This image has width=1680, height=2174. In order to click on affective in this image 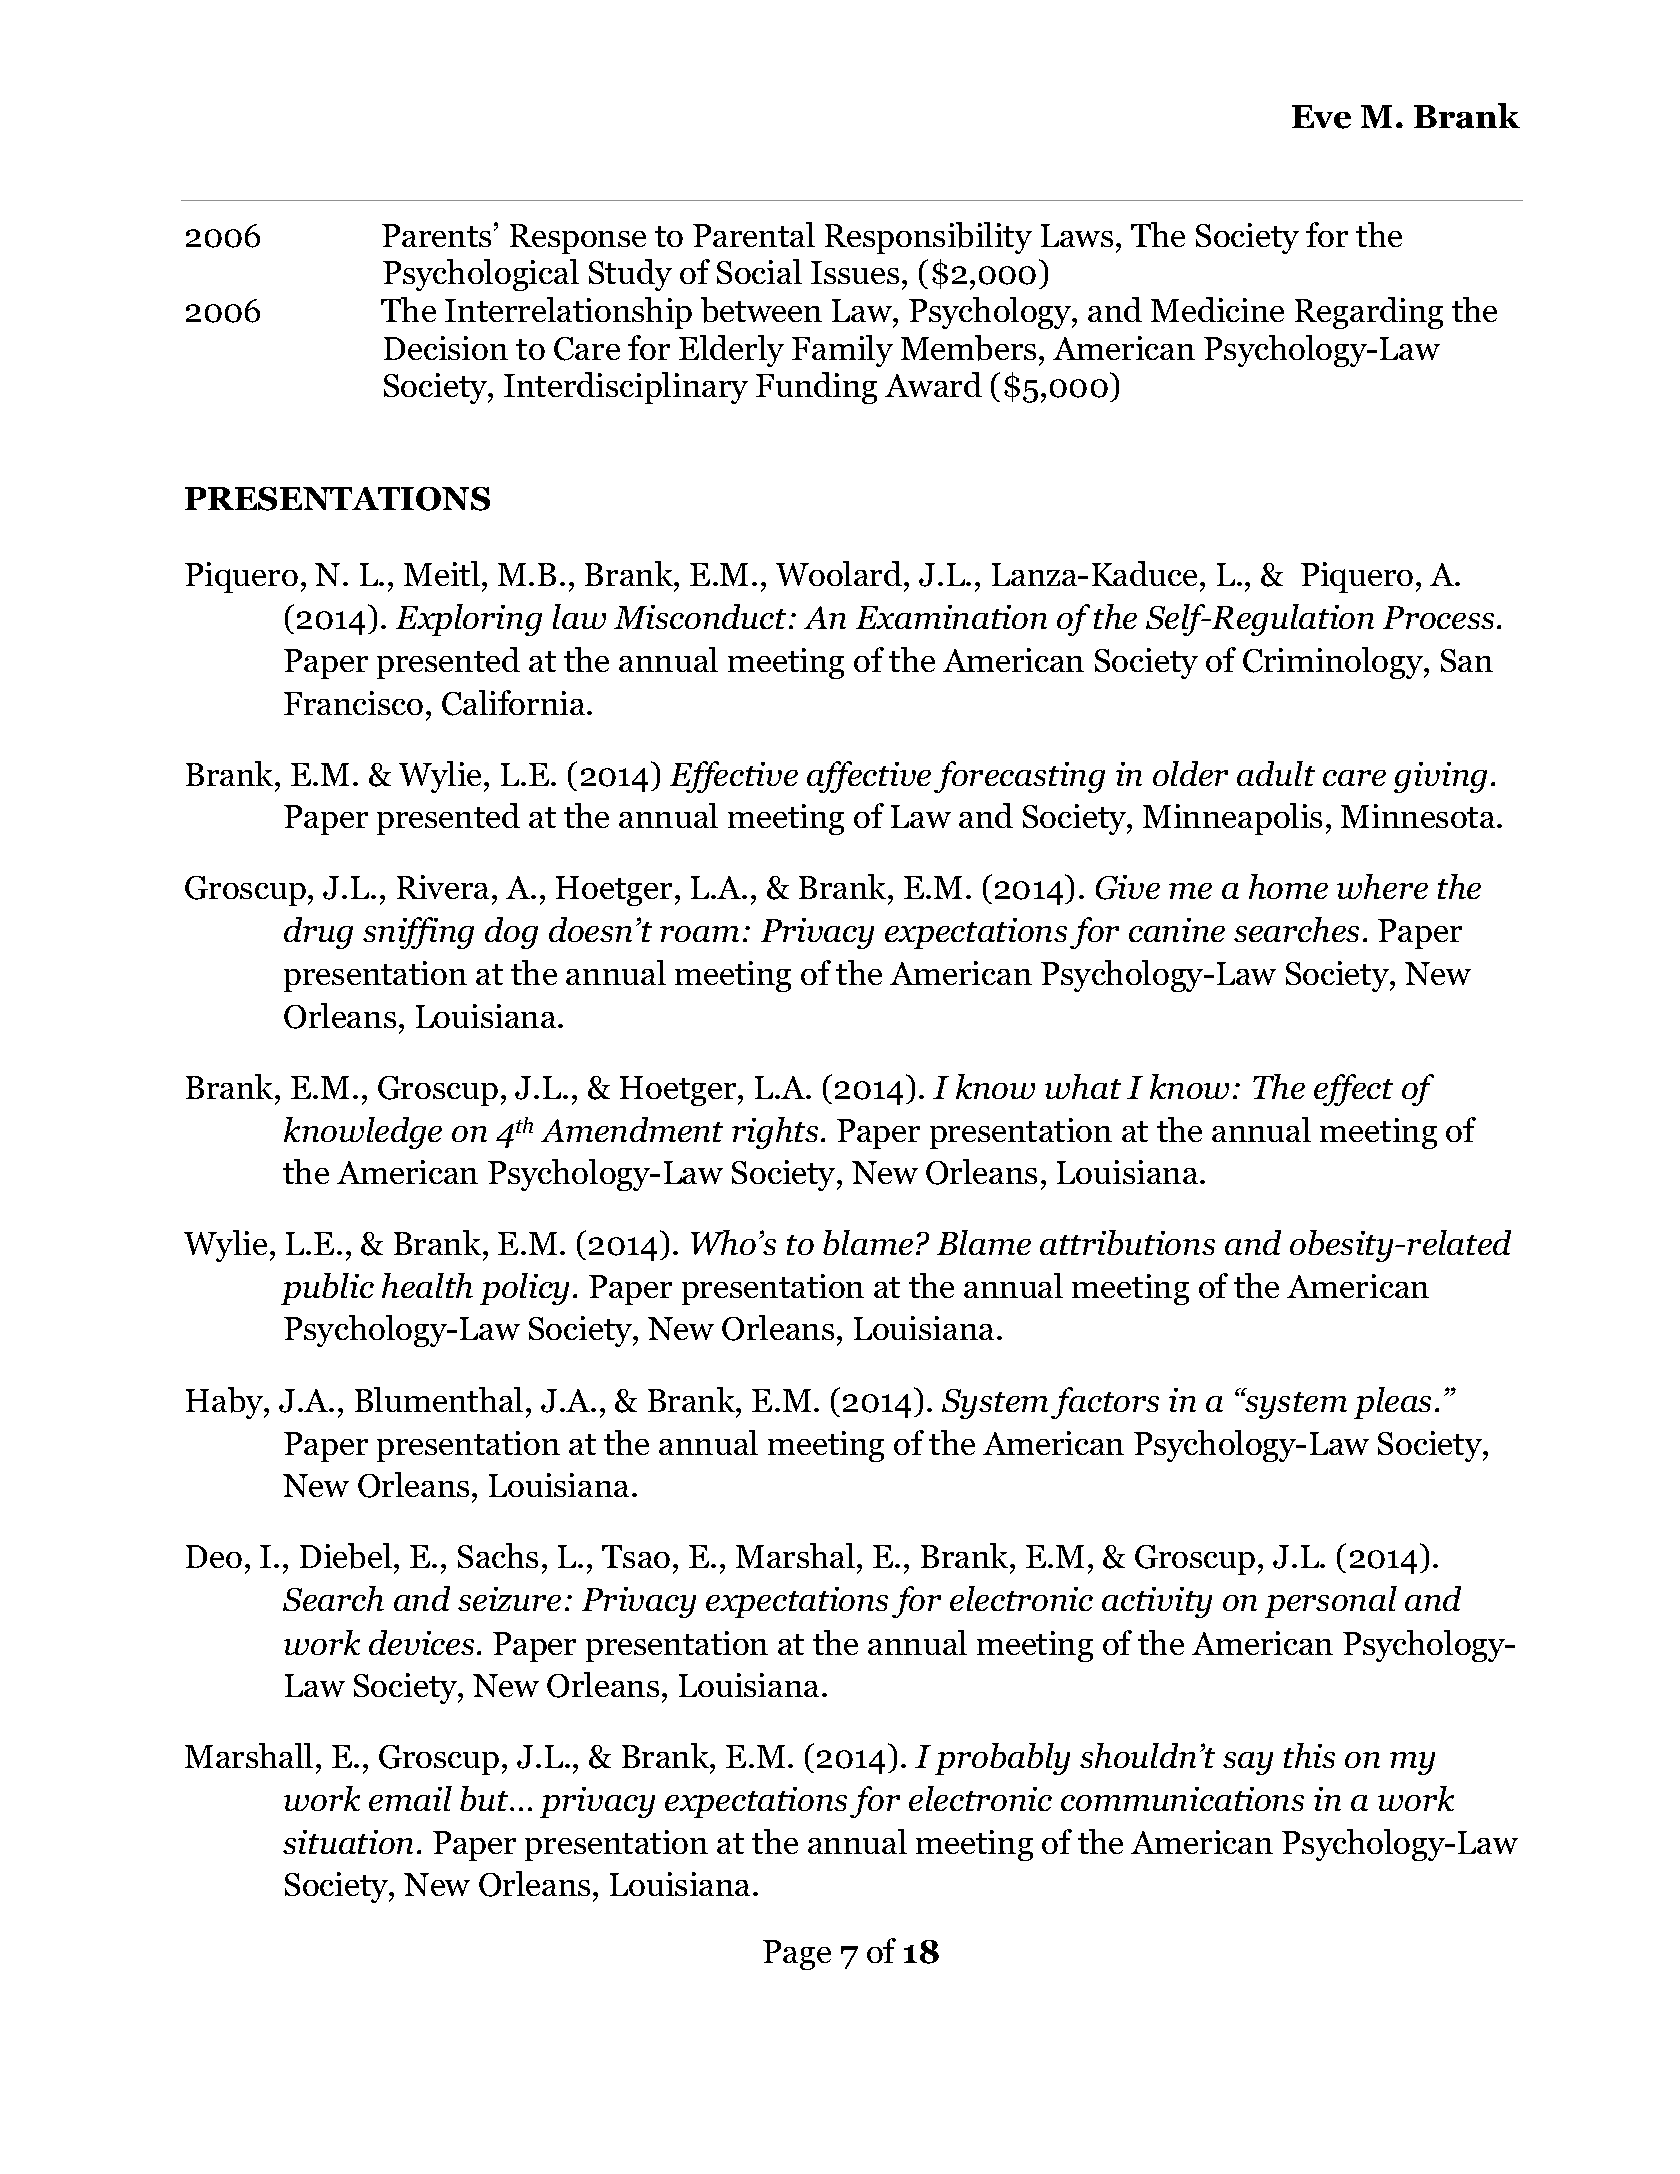, I will do `click(869, 777)`.
